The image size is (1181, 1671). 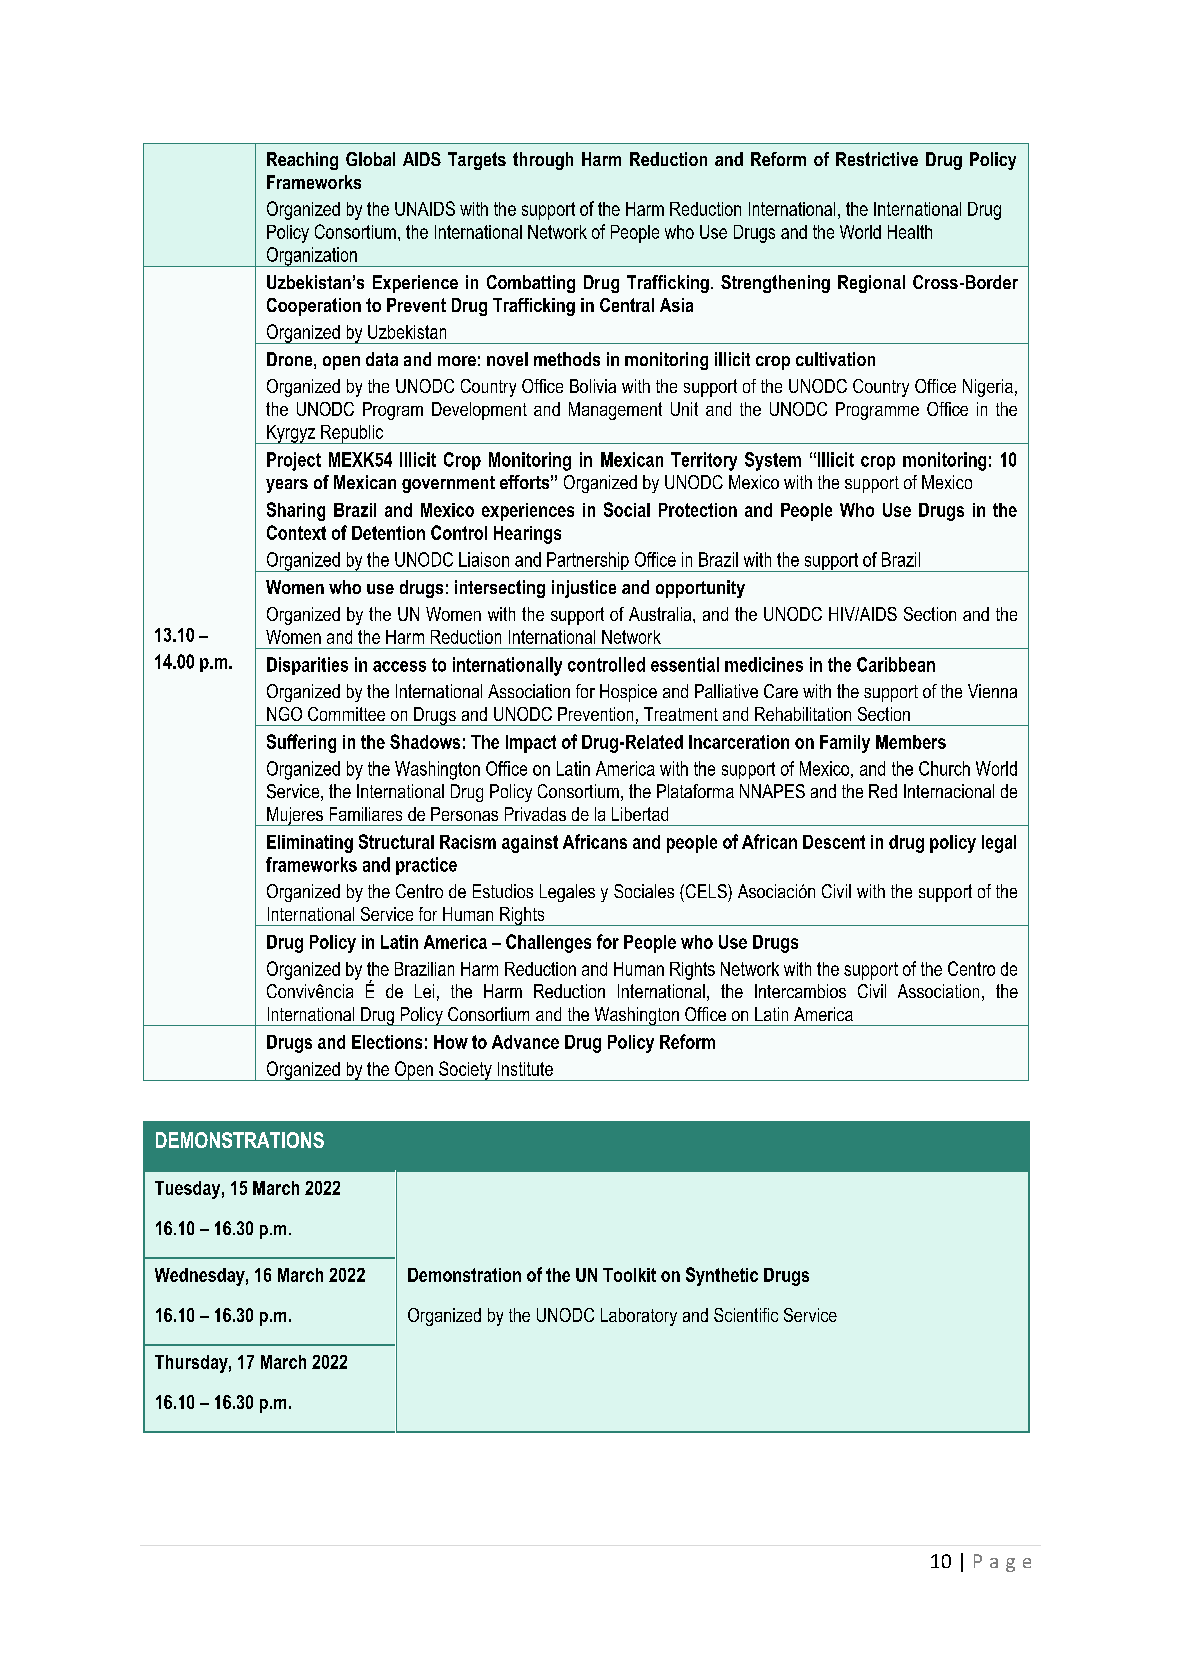 I want to click on Laboratory, so click(x=639, y=1317).
